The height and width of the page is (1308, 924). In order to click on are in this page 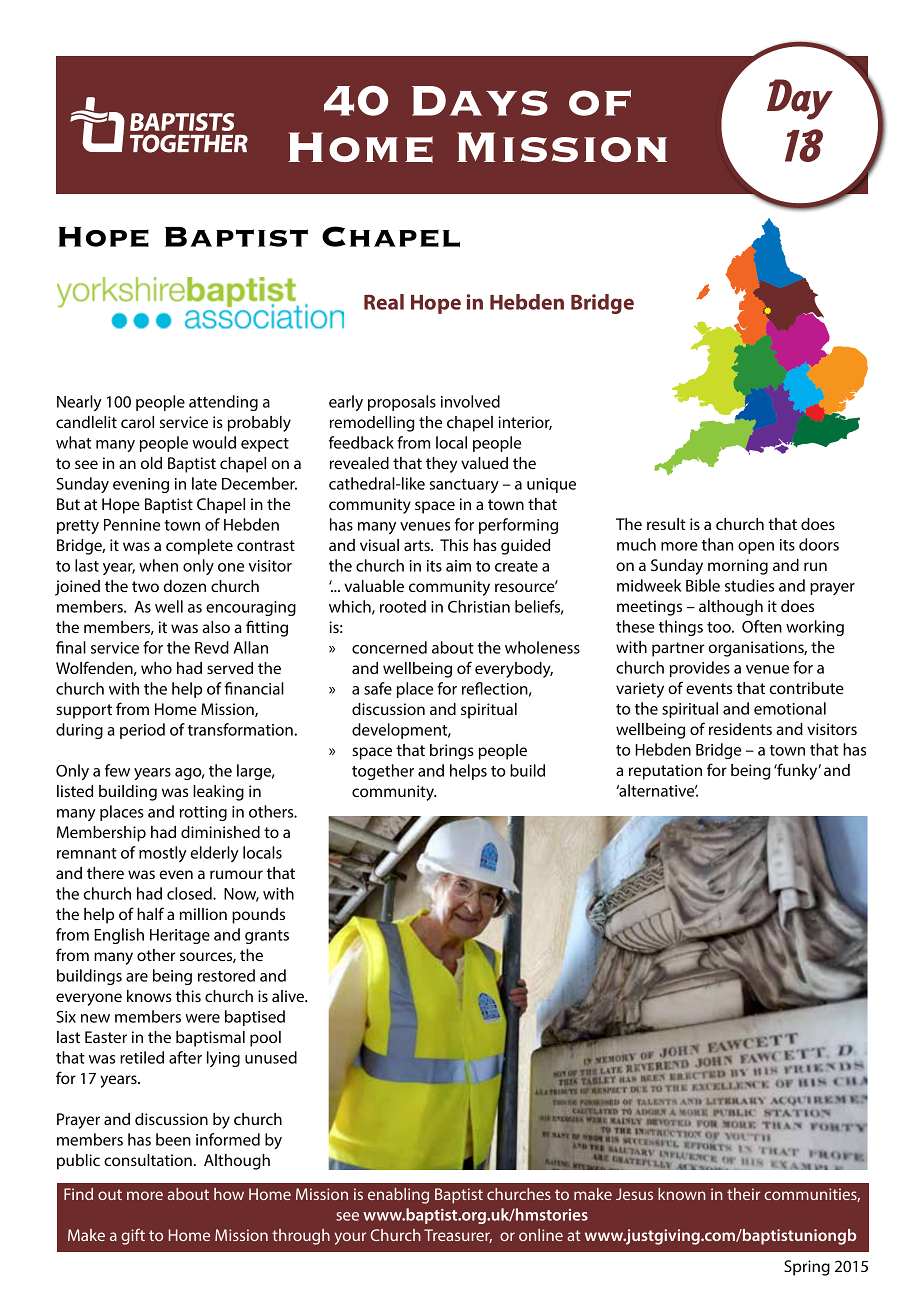, I will do `click(137, 977)`.
